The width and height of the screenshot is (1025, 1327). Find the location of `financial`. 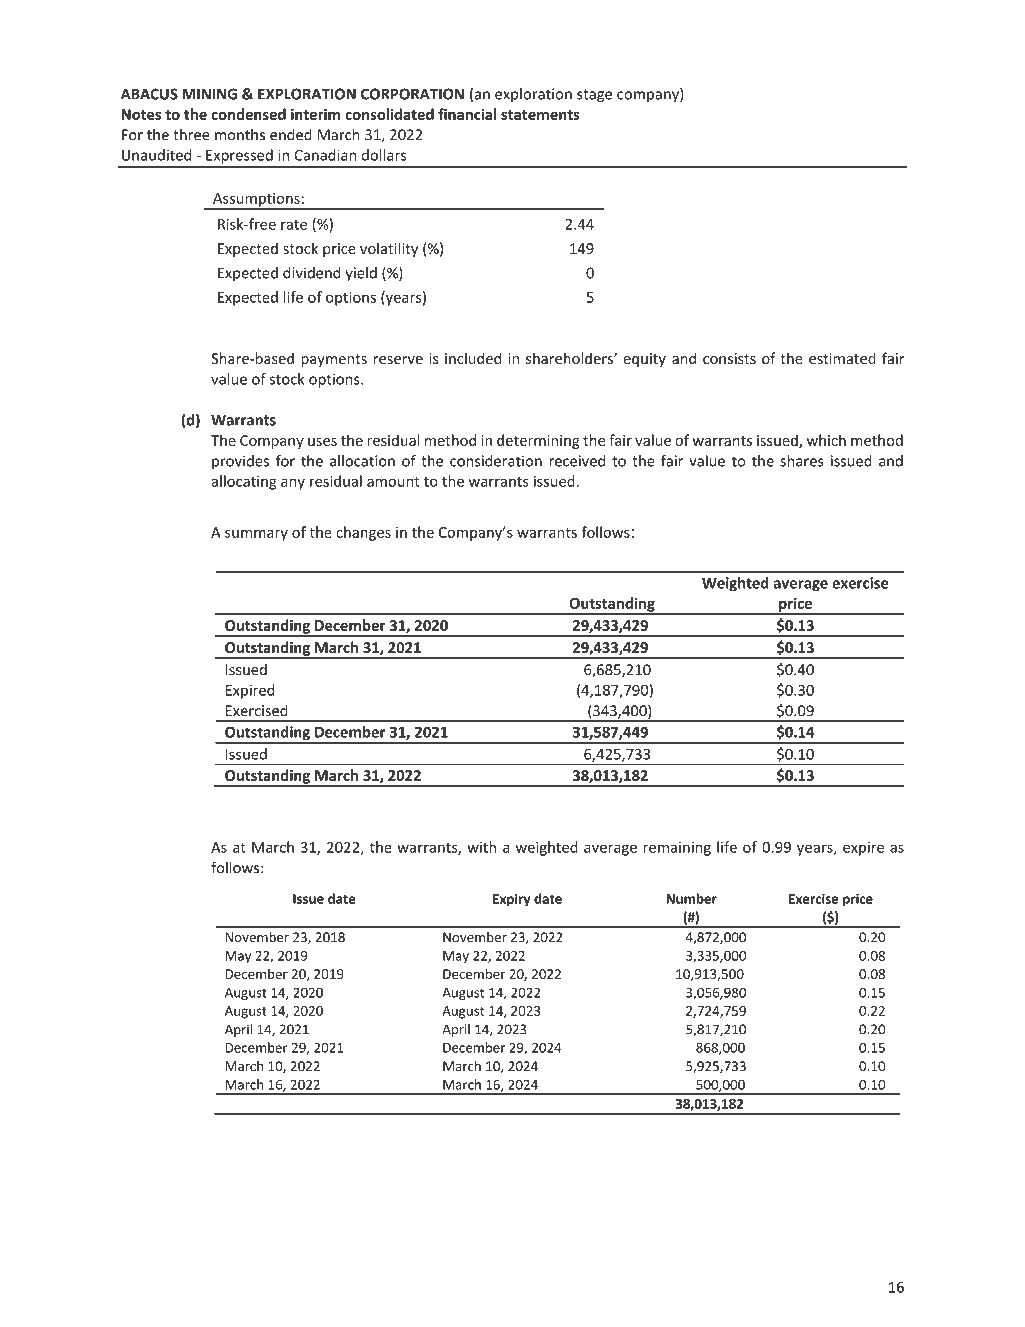

financial is located at coordinates (467, 114).
